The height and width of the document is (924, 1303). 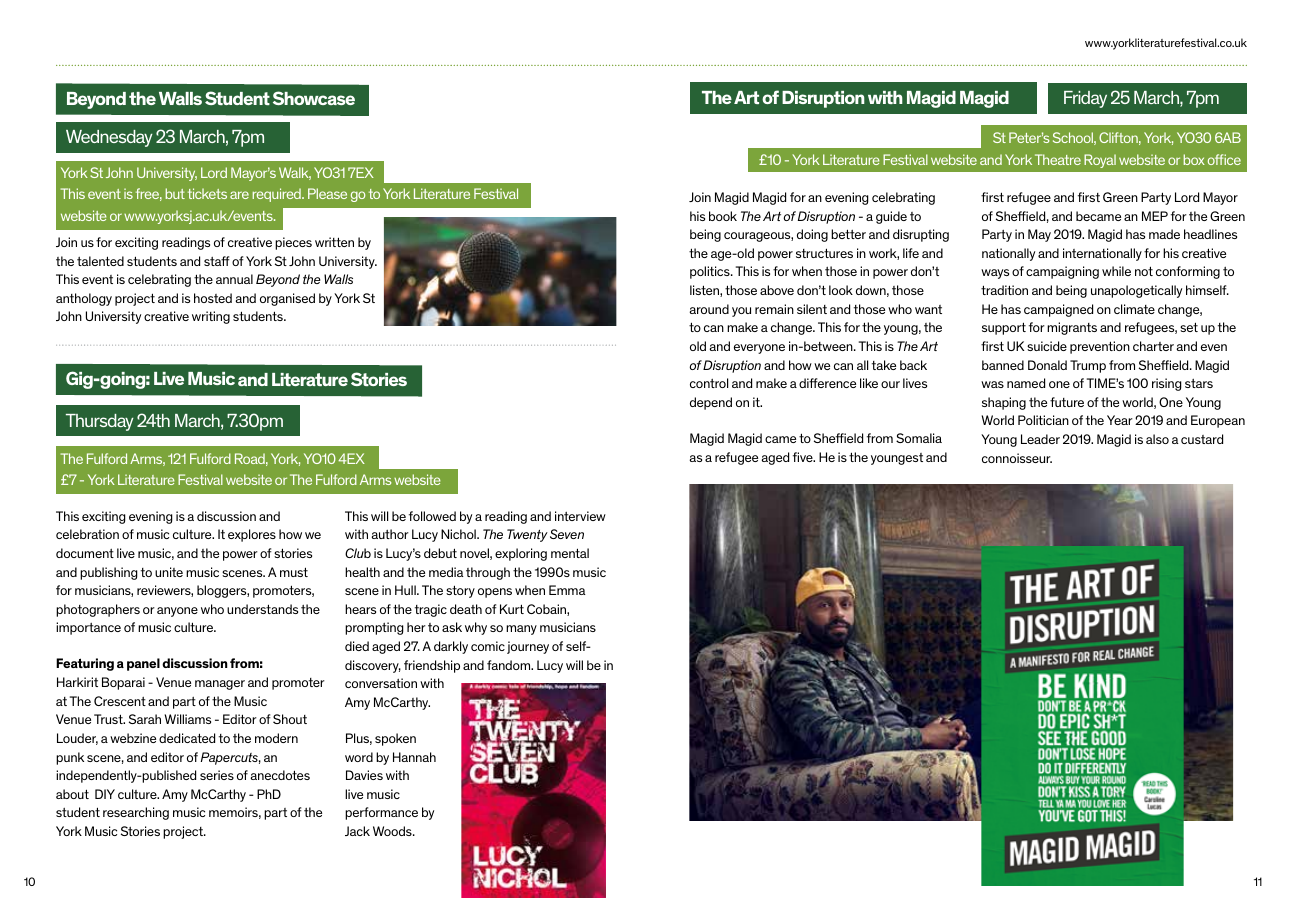 I want to click on anyone, so click(x=177, y=612).
